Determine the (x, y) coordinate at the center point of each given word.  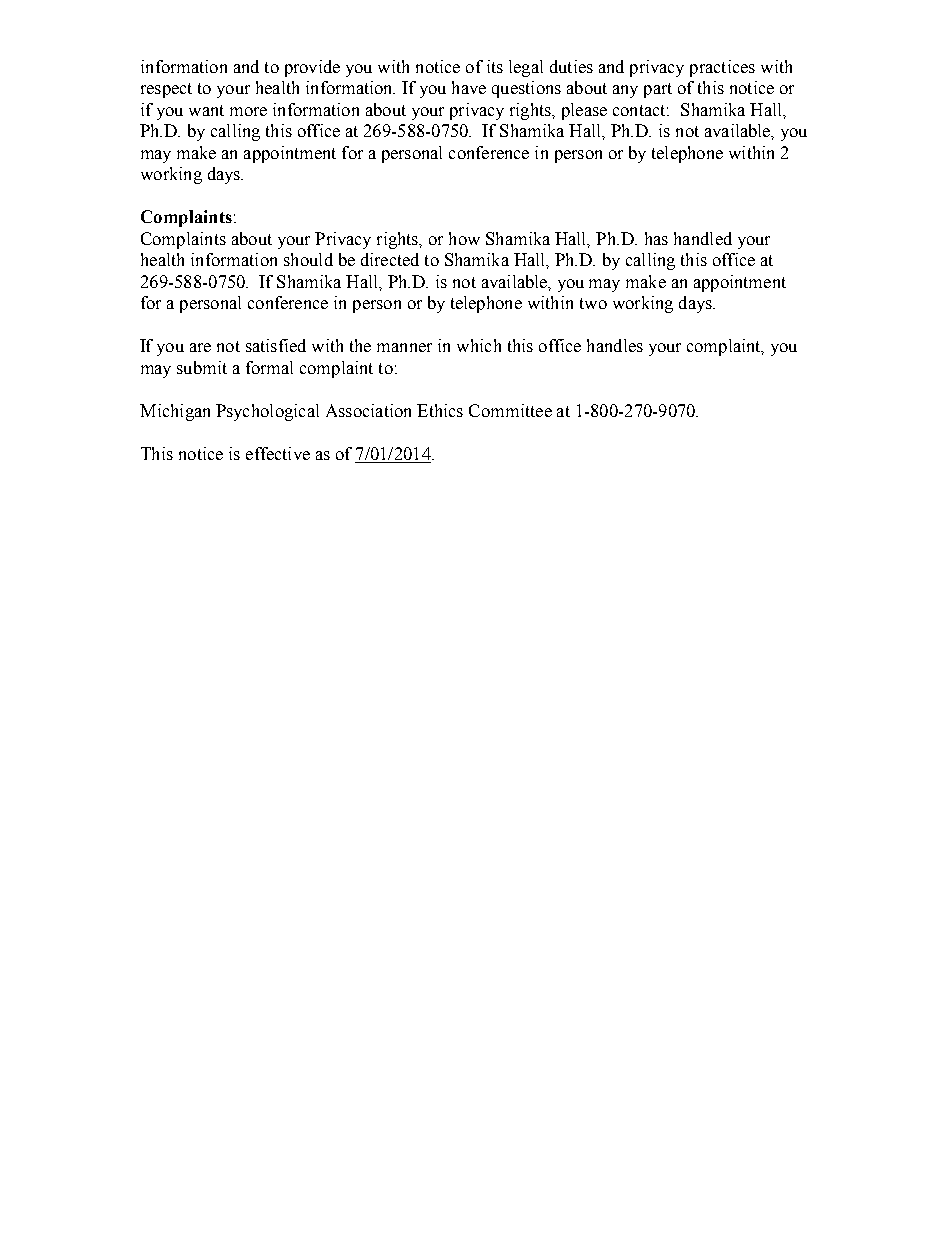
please (584, 111)
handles (615, 345)
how (464, 238)
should (308, 259)
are (200, 347)
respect (166, 90)
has (656, 238)
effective (278, 453)
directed (390, 259)
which (479, 345)
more (248, 111)
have (469, 87)
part (658, 90)
